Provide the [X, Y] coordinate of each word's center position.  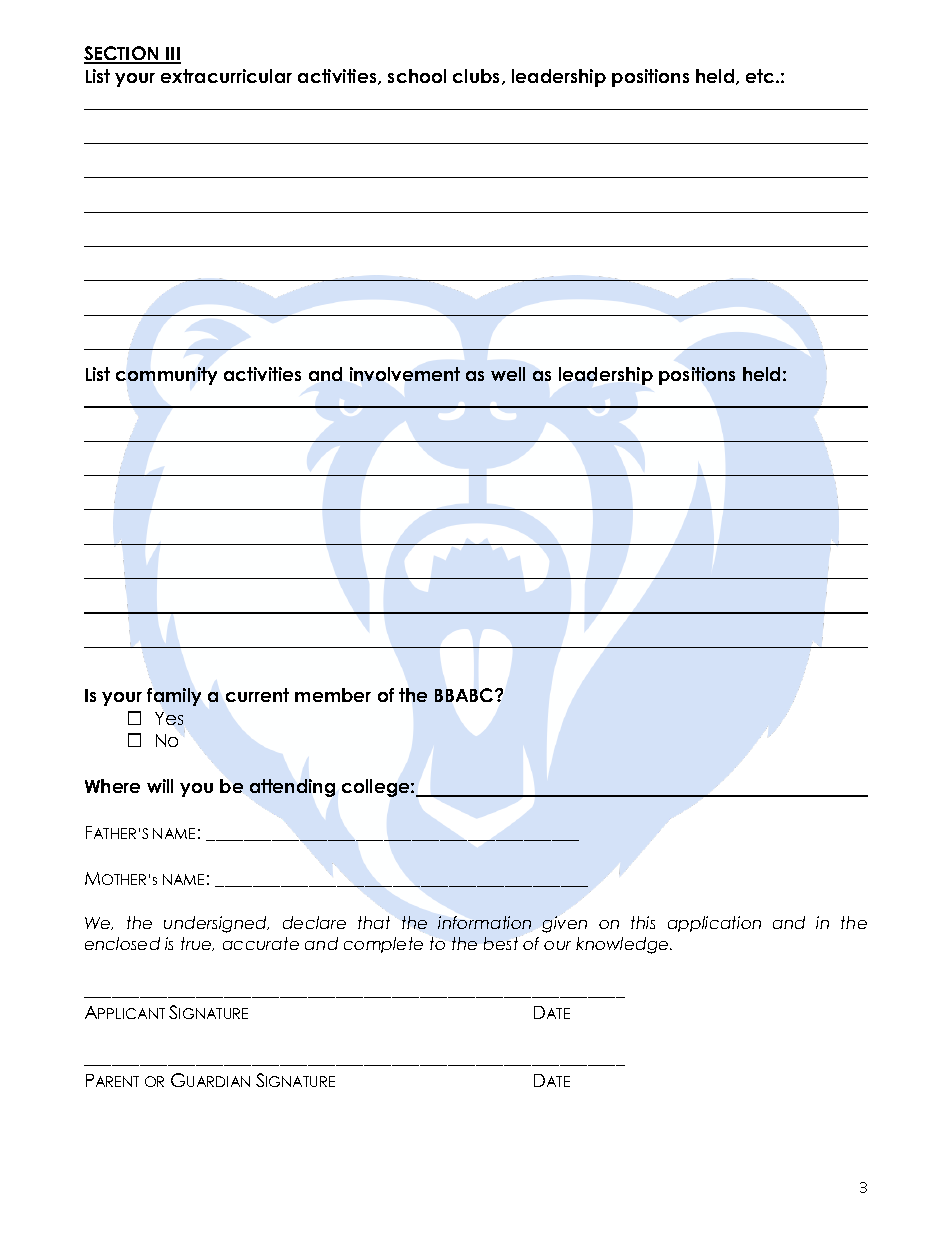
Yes [169, 718]
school [417, 76]
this [643, 922]
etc [761, 76]
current [257, 695]
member [333, 695]
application [714, 924]
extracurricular [226, 76]
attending [292, 788]
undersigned [216, 924]
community [166, 376]
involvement [405, 374]
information [484, 922]
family [174, 697]
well [508, 374]
